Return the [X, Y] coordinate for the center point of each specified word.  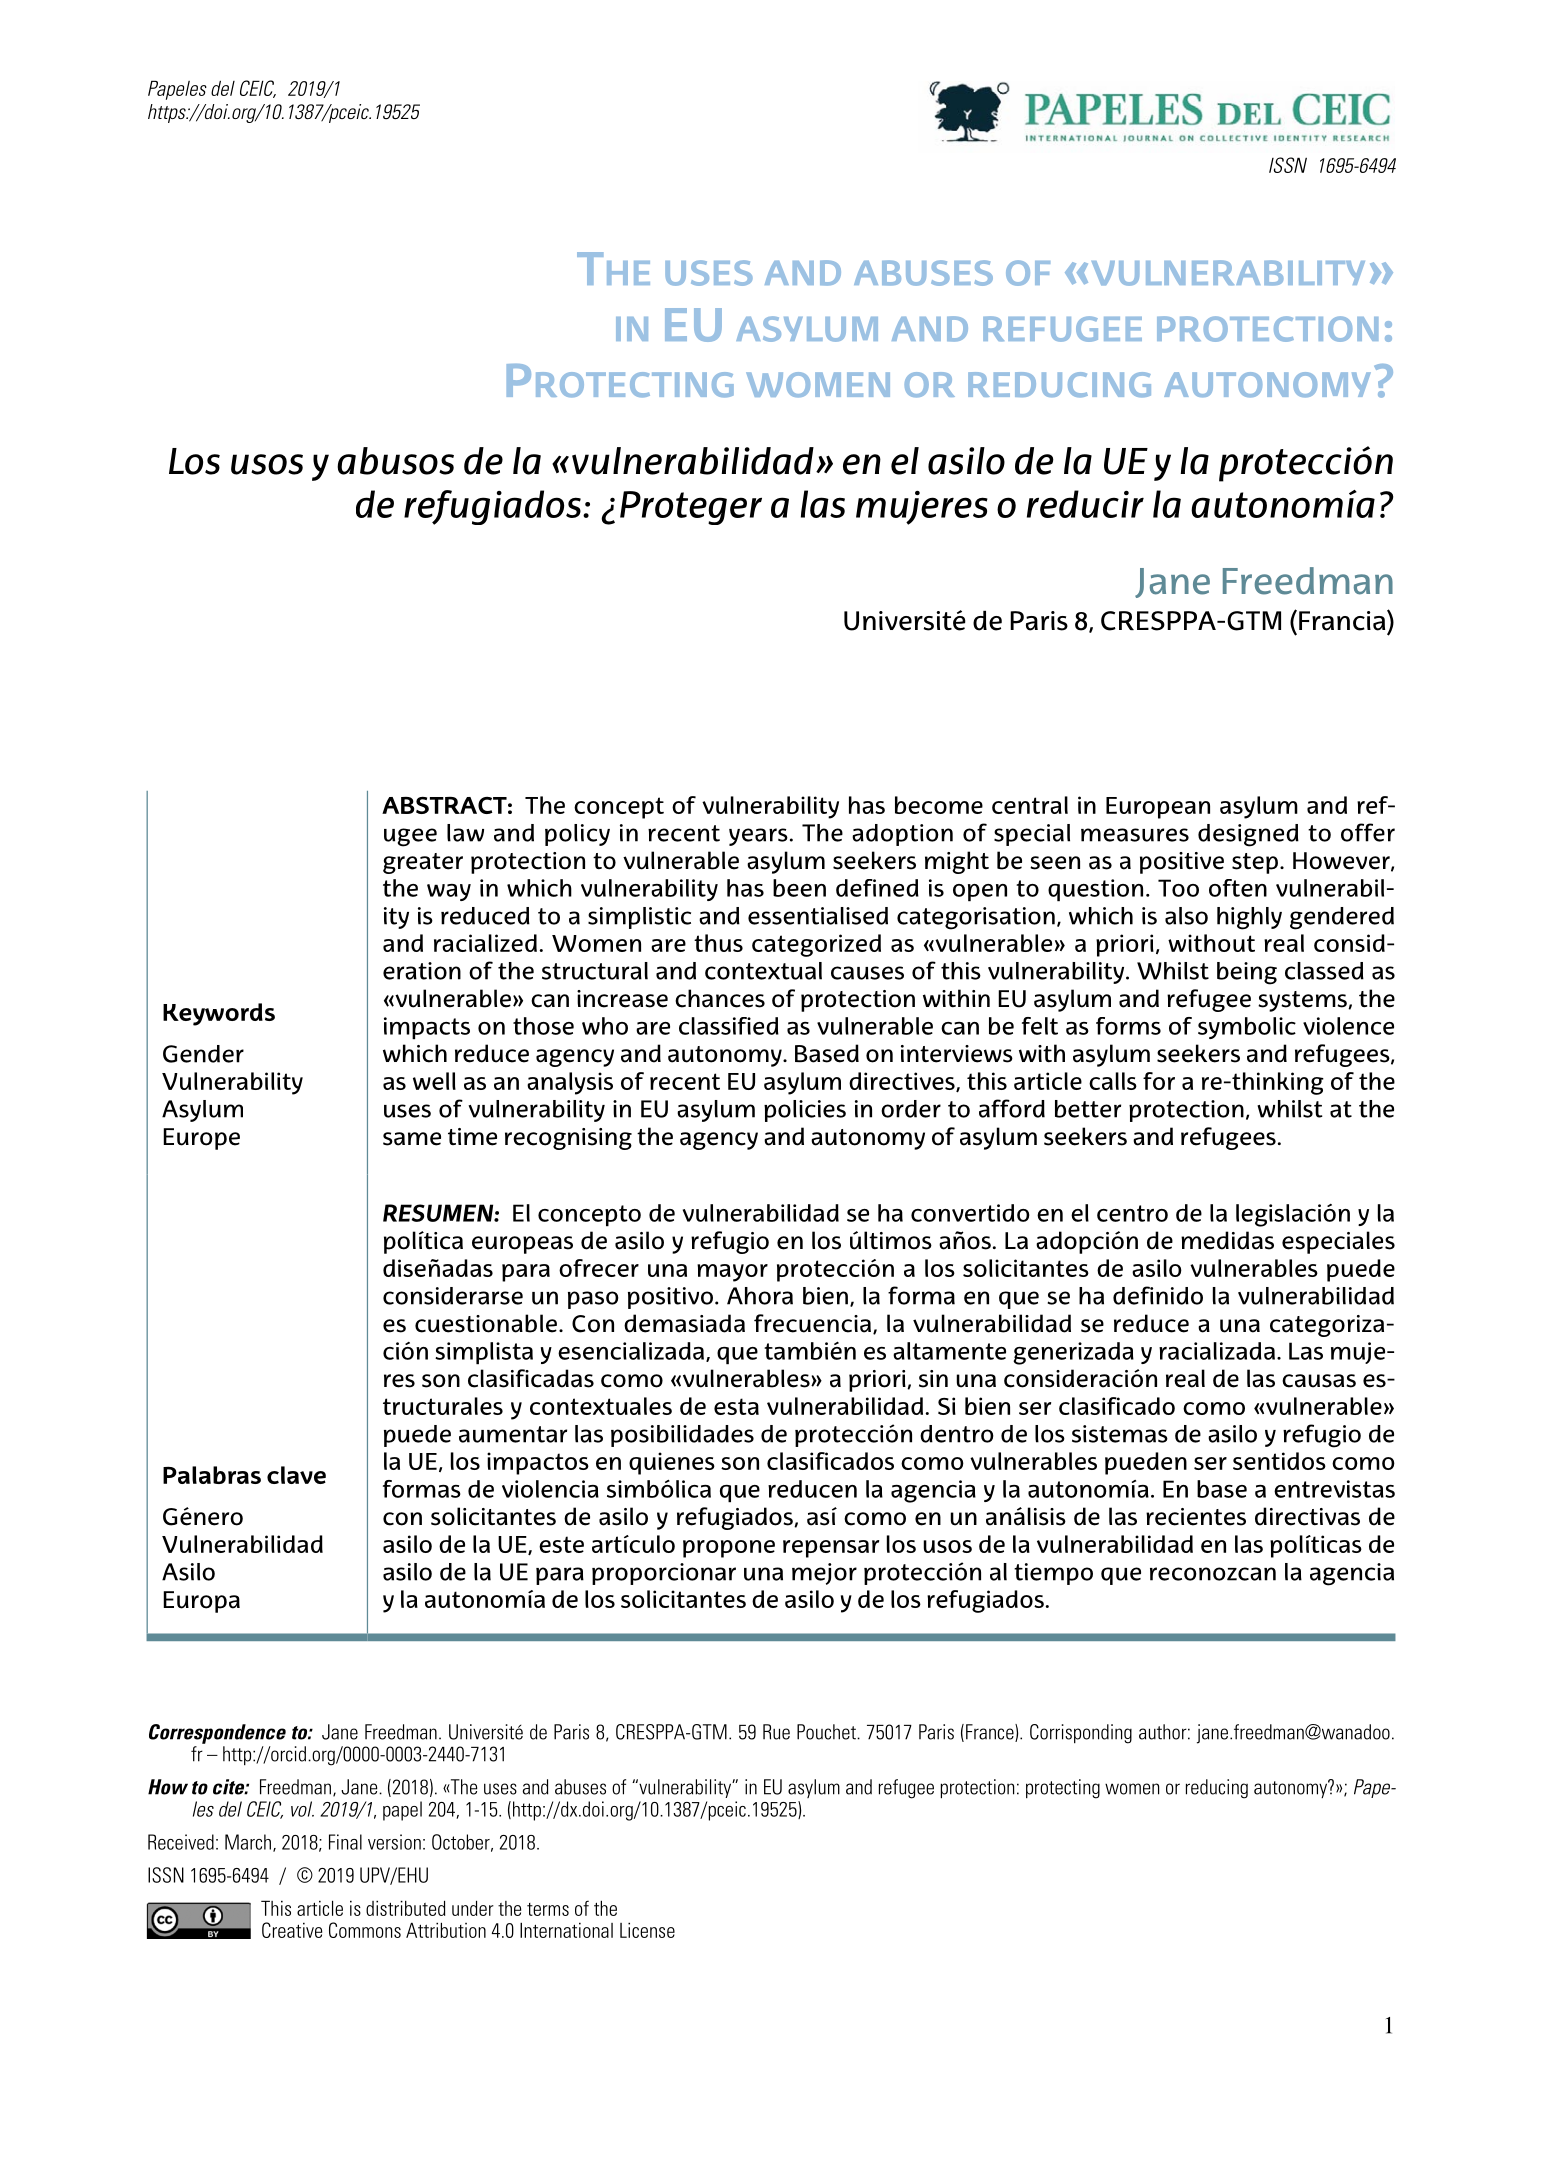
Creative [292, 1930]
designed [1248, 835]
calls [1113, 1081]
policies [805, 1111]
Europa [201, 1602]
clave [296, 1475]
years [758, 837]
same [412, 1139]
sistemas [1120, 1434]
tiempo [1053, 1574]
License [647, 1930]
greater [423, 863]
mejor [824, 1574]
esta [736, 1406]
